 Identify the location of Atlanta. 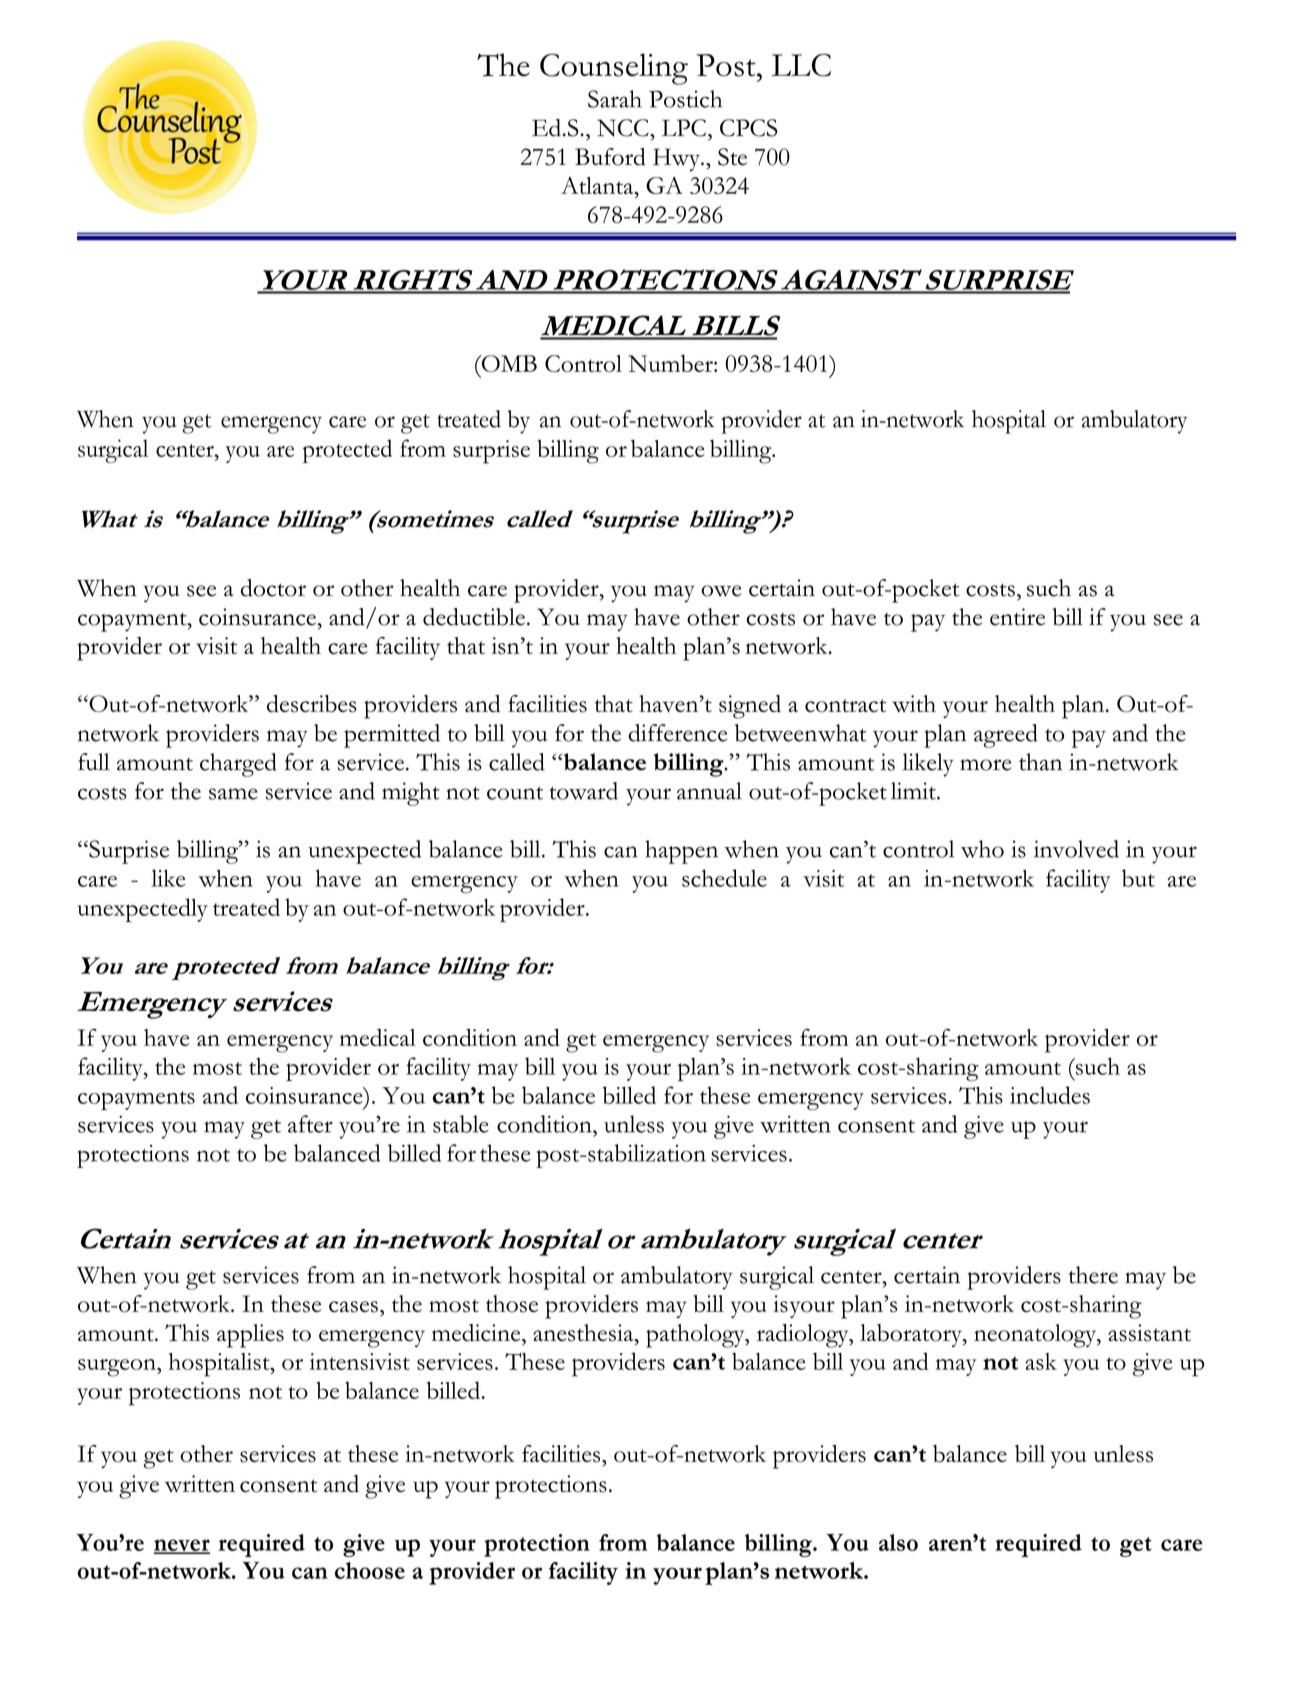
(598, 185).
